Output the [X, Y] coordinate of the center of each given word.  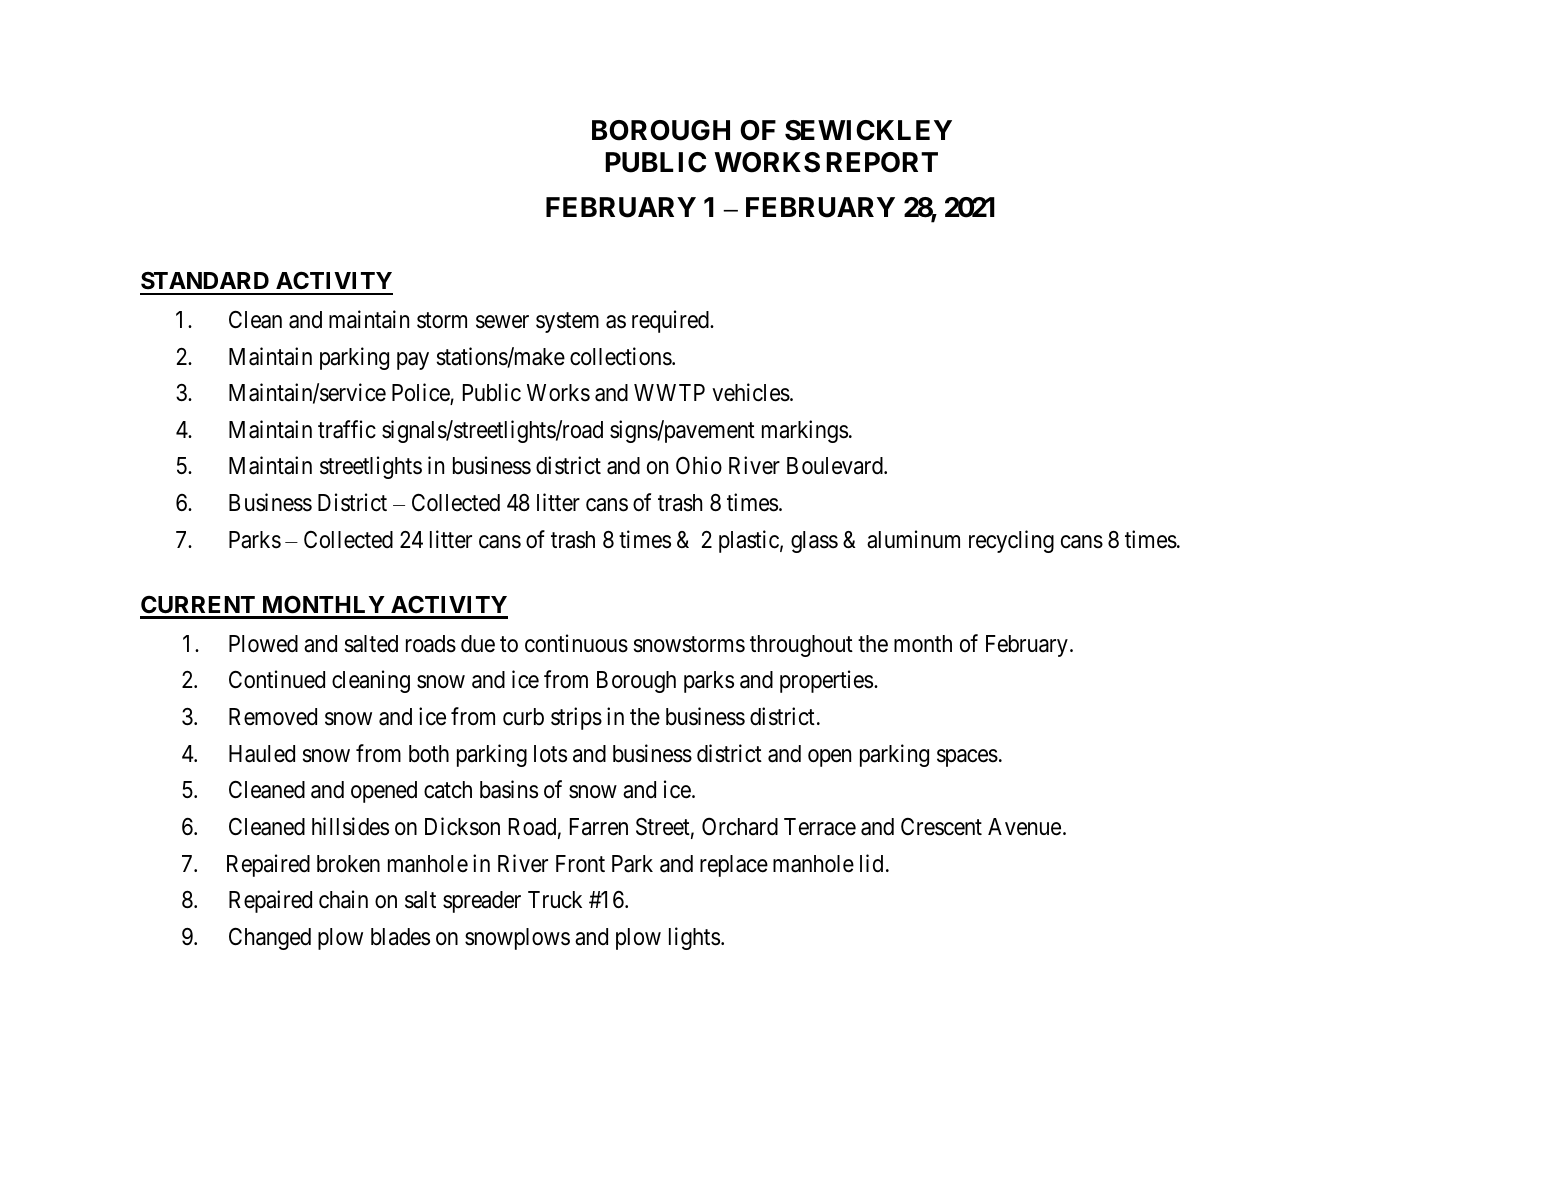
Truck [555, 899]
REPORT [882, 162]
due [478, 644]
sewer [502, 322]
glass [814, 542]
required [671, 321]
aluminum [913, 539]
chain [343, 899]
